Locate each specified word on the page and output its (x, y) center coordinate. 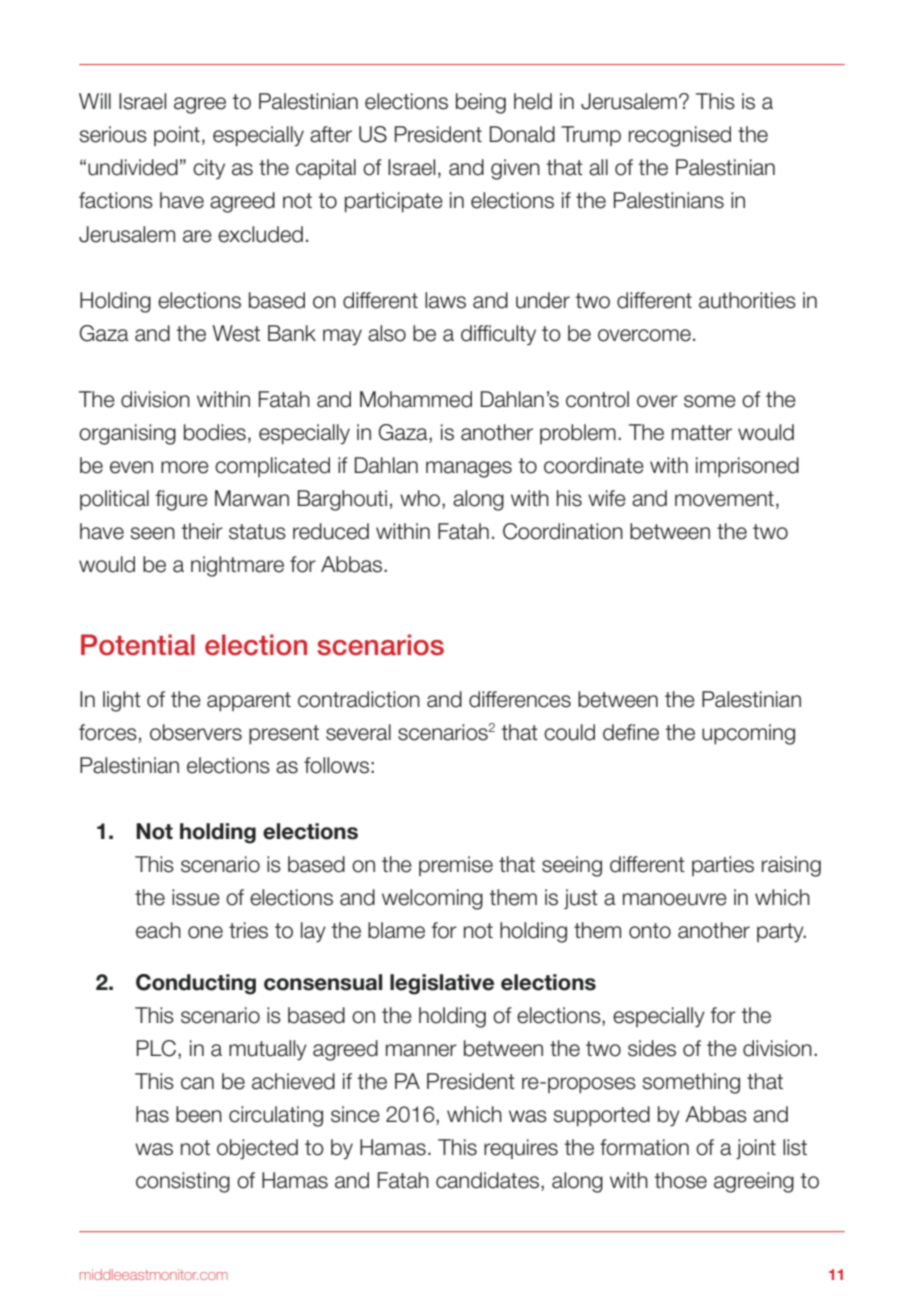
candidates (489, 1181)
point (177, 136)
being (481, 103)
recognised (680, 136)
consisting (183, 1182)
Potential (138, 645)
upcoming (748, 734)
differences (520, 699)
